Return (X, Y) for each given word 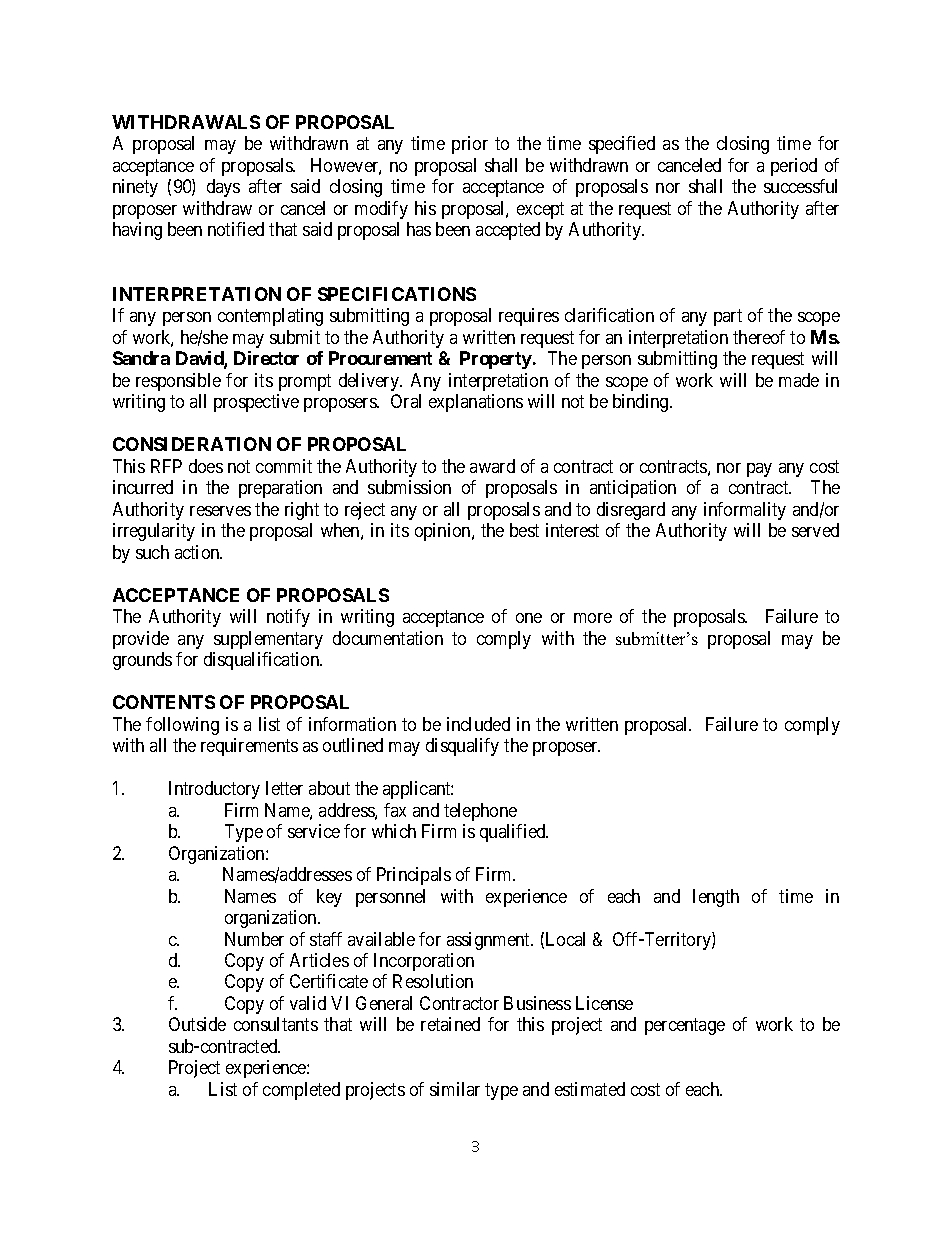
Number (254, 939)
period (794, 167)
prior (470, 145)
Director (266, 358)
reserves (220, 511)
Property (496, 360)
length (716, 898)
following (182, 726)
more (593, 618)
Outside (197, 1024)
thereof (759, 337)
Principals (414, 876)
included (478, 724)
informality (745, 511)
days (223, 188)
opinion (444, 532)
